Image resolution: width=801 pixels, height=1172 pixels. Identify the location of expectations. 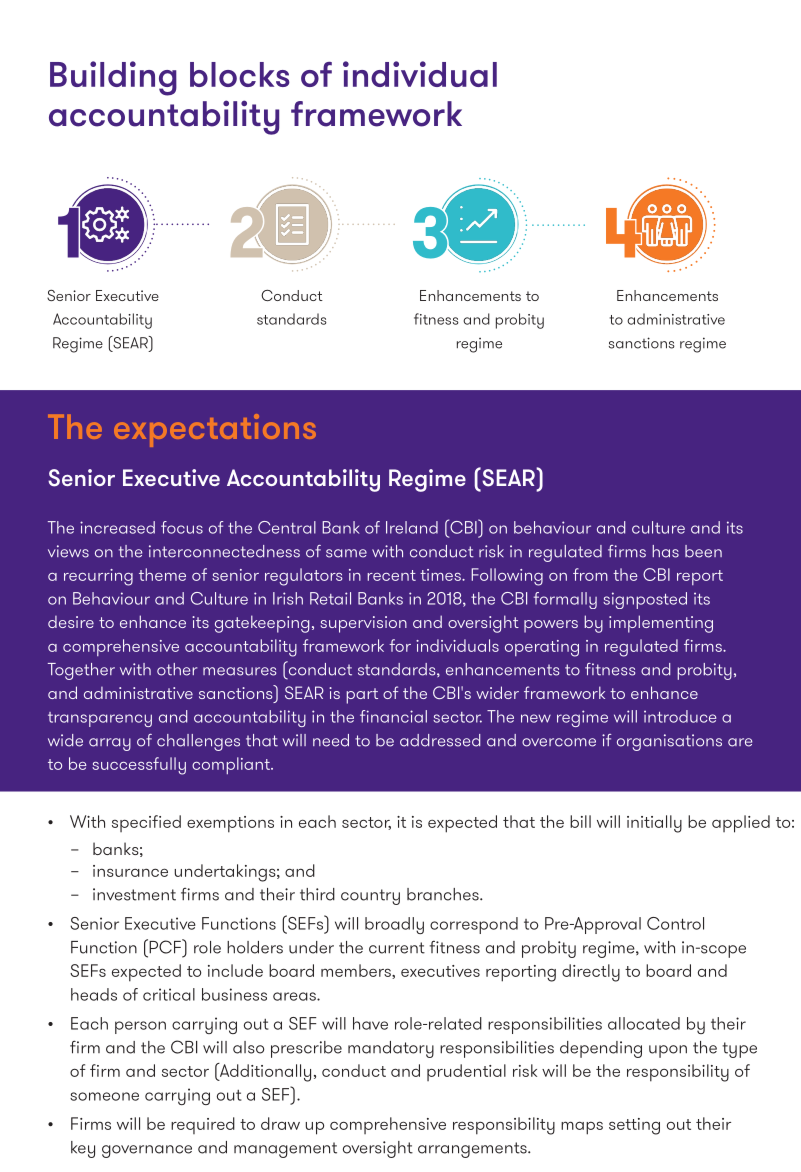
(215, 430).
